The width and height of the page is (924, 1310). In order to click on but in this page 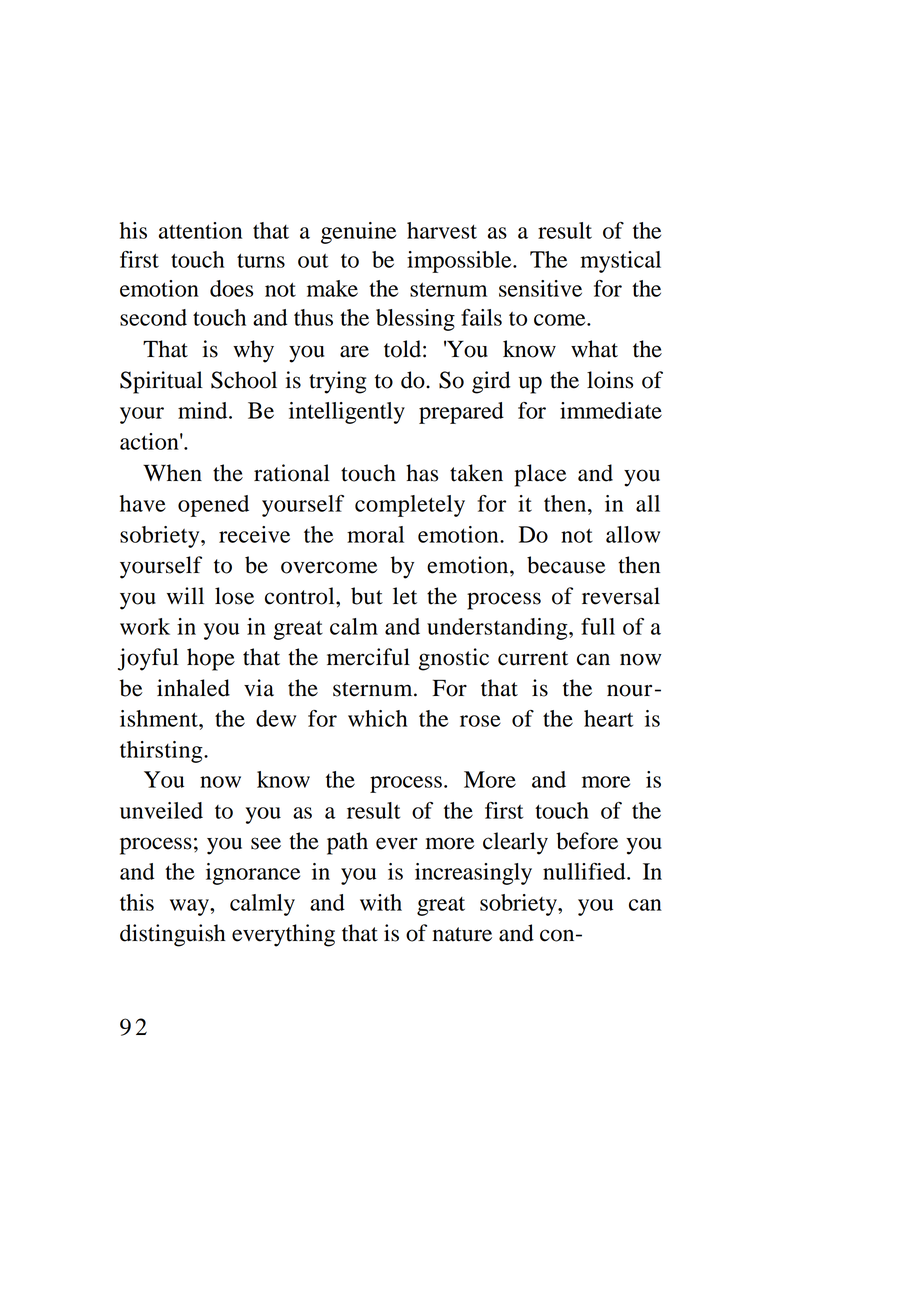, I will do `click(367, 596)`.
